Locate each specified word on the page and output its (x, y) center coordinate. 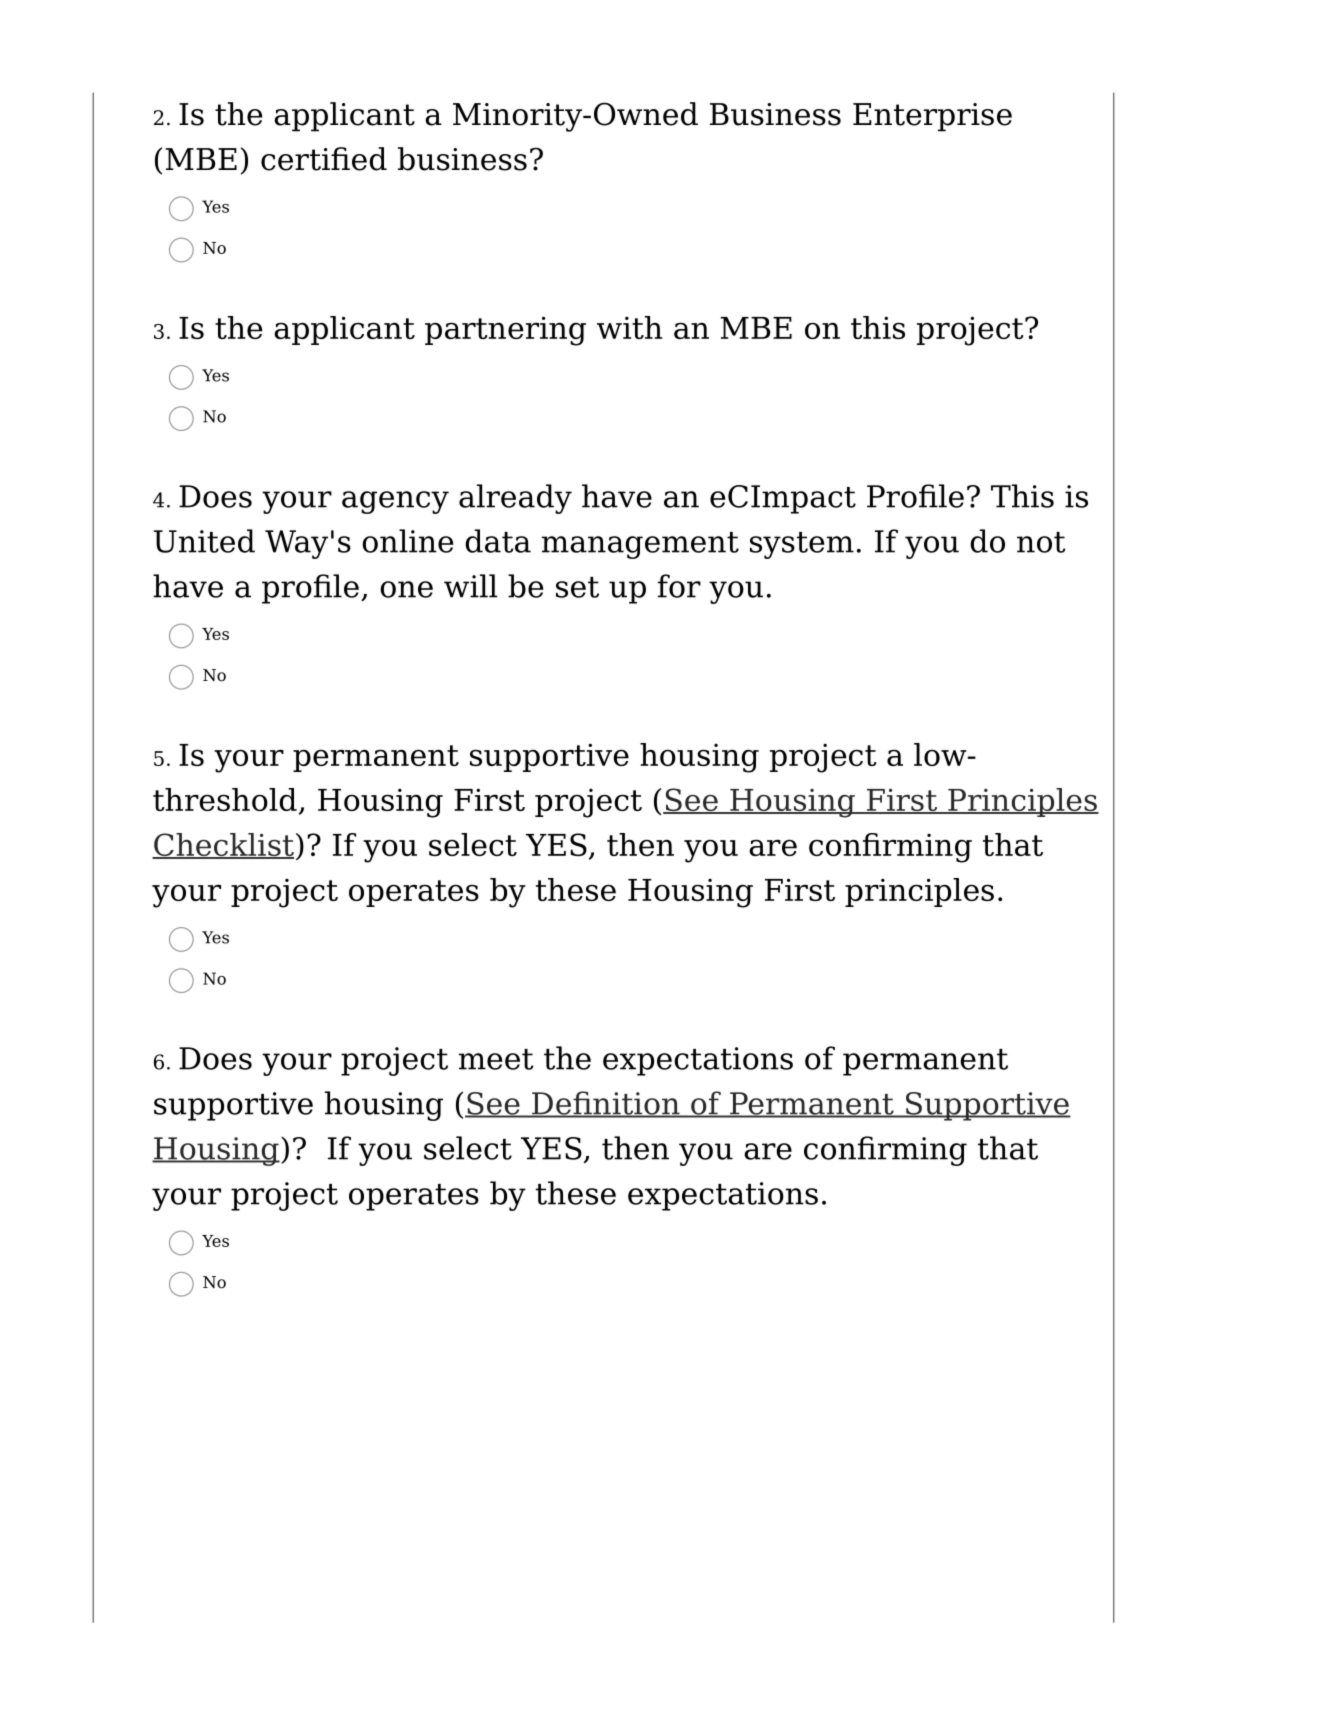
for (679, 586)
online (407, 541)
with (629, 327)
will (471, 586)
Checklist (223, 846)
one (406, 589)
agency (395, 502)
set (577, 587)
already (515, 499)
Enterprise (932, 117)
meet (496, 1059)
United (204, 541)
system (802, 545)
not (1041, 542)
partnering (505, 331)
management (640, 545)
